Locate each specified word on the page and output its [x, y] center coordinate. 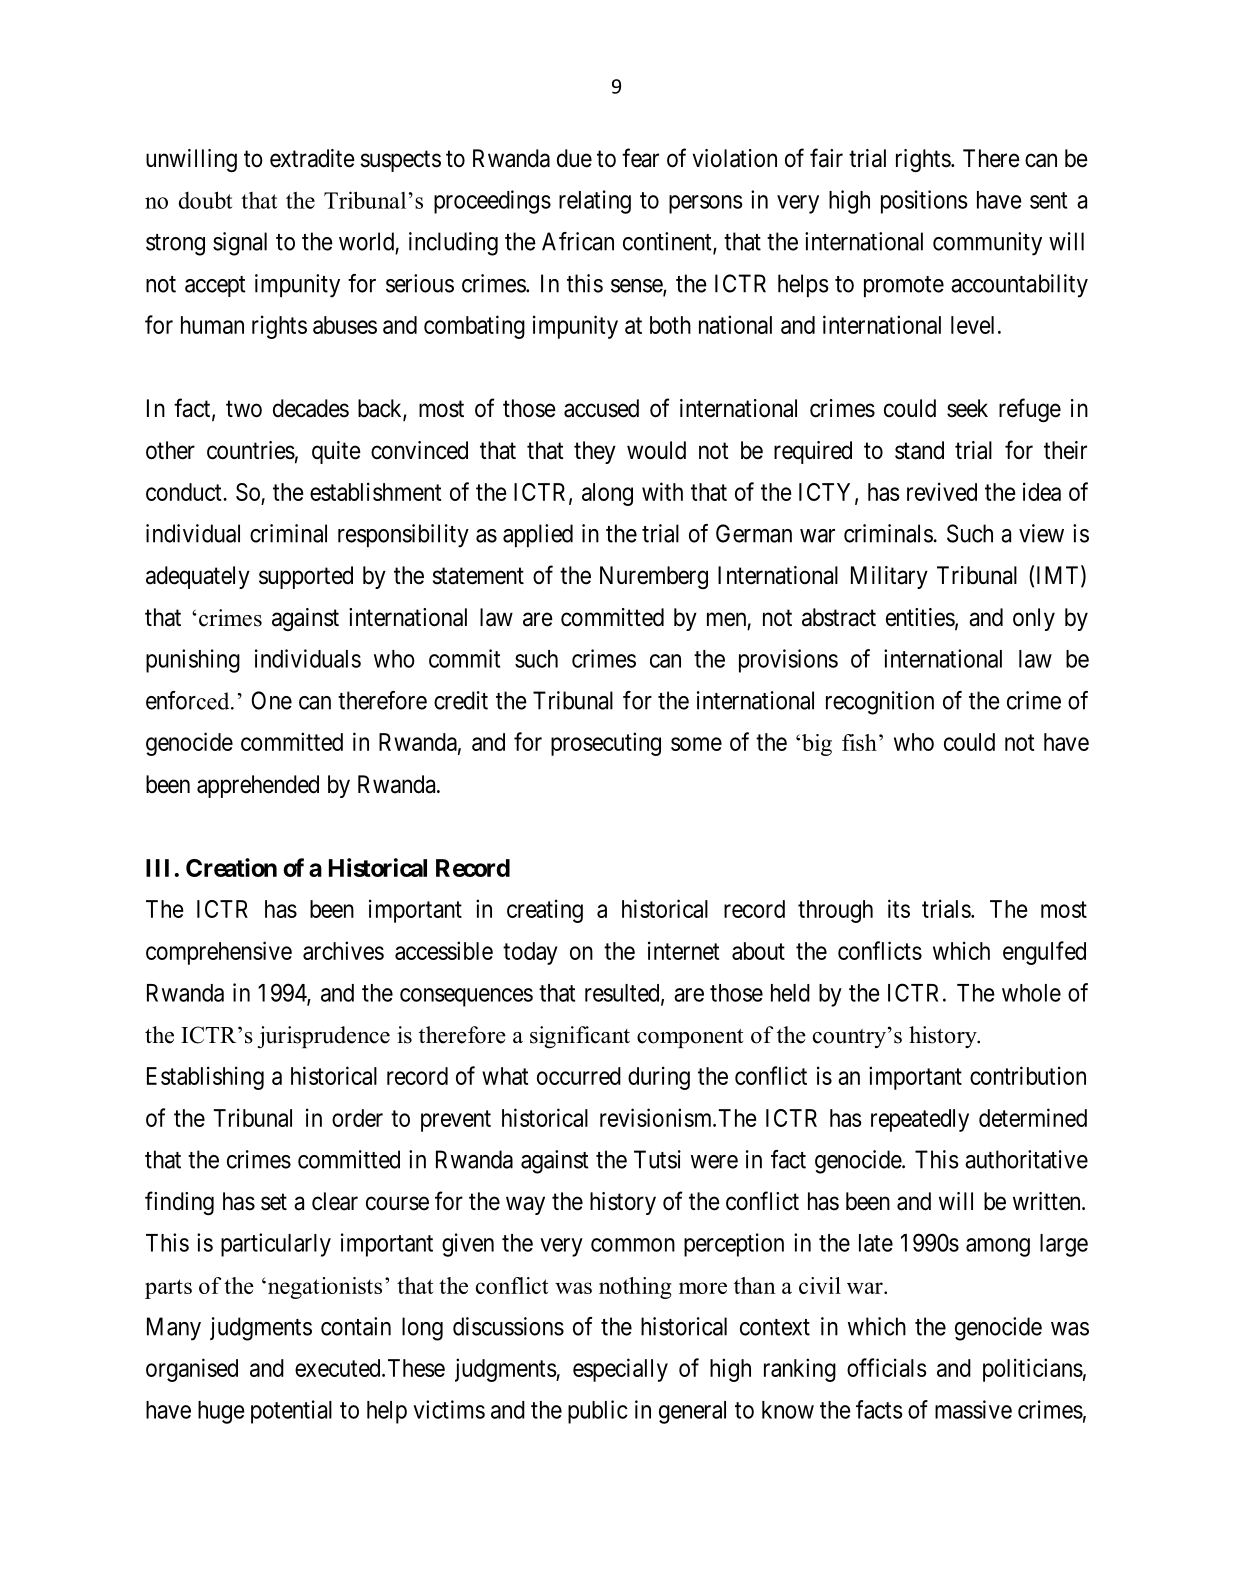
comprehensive [219, 953]
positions [924, 202]
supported [306, 577]
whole [1031, 993]
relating [595, 202]
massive [973, 1409]
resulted [623, 994]
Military [889, 577]
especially [620, 1370]
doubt [206, 200]
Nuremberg [654, 577]
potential [291, 1412]
